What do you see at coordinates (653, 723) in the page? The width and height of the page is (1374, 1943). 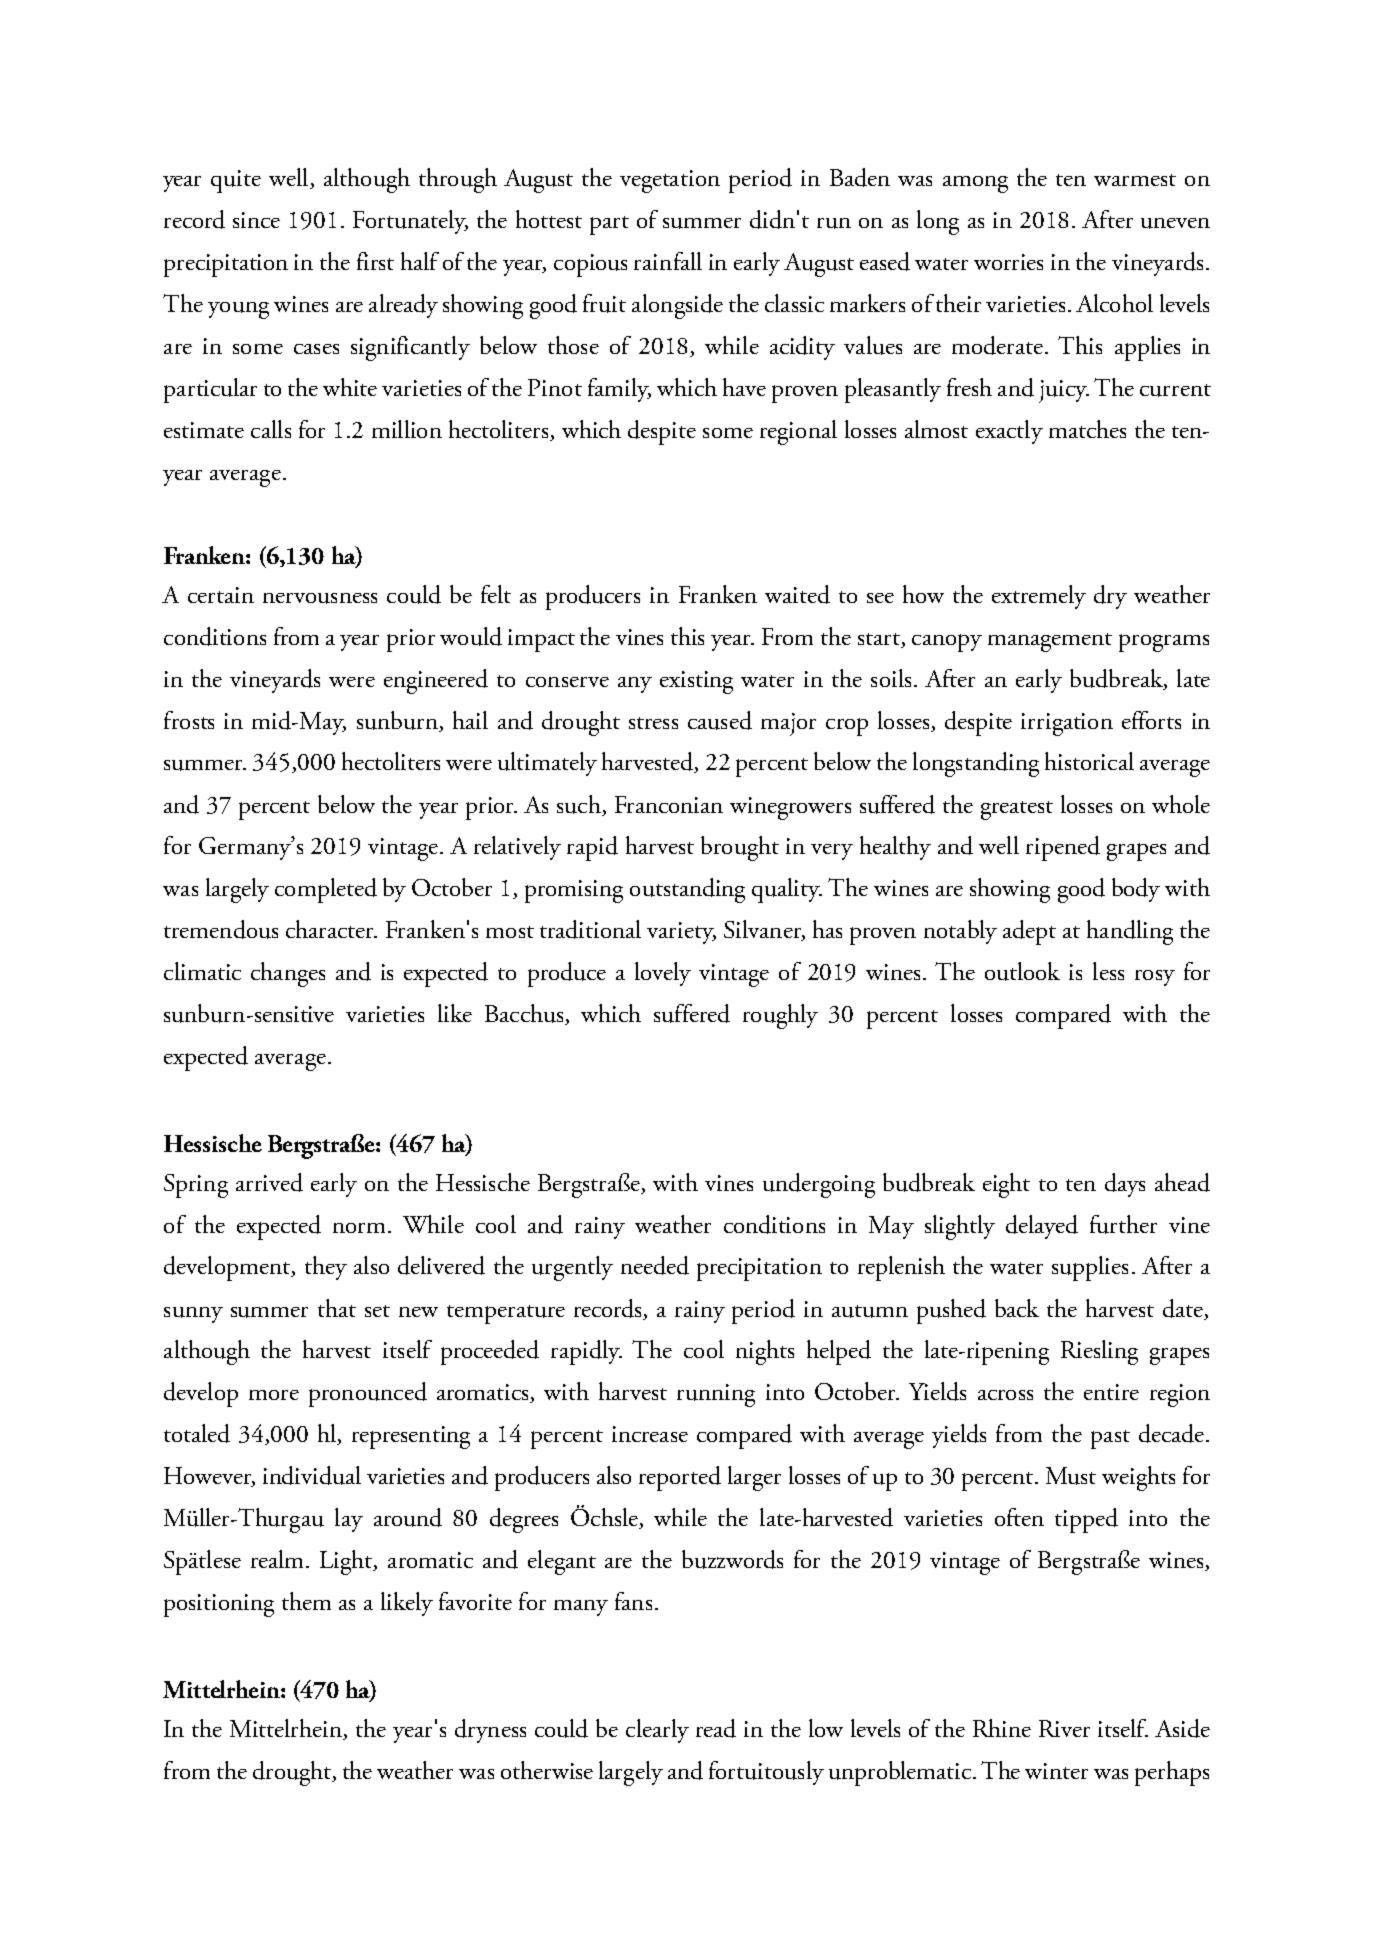 I see `stress` at bounding box center [653, 723].
